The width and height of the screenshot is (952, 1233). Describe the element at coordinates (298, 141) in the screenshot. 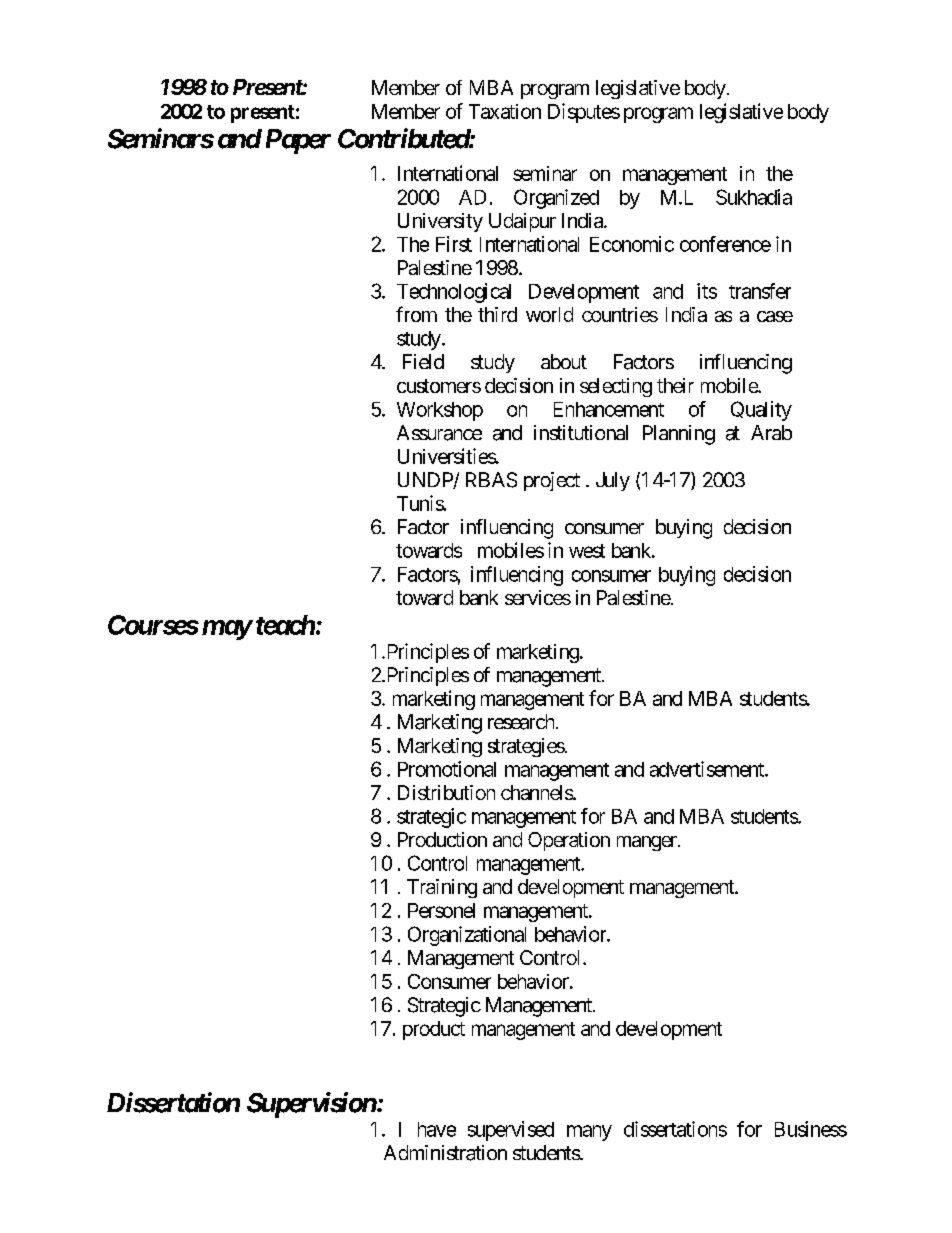

I see `Paper` at that location.
